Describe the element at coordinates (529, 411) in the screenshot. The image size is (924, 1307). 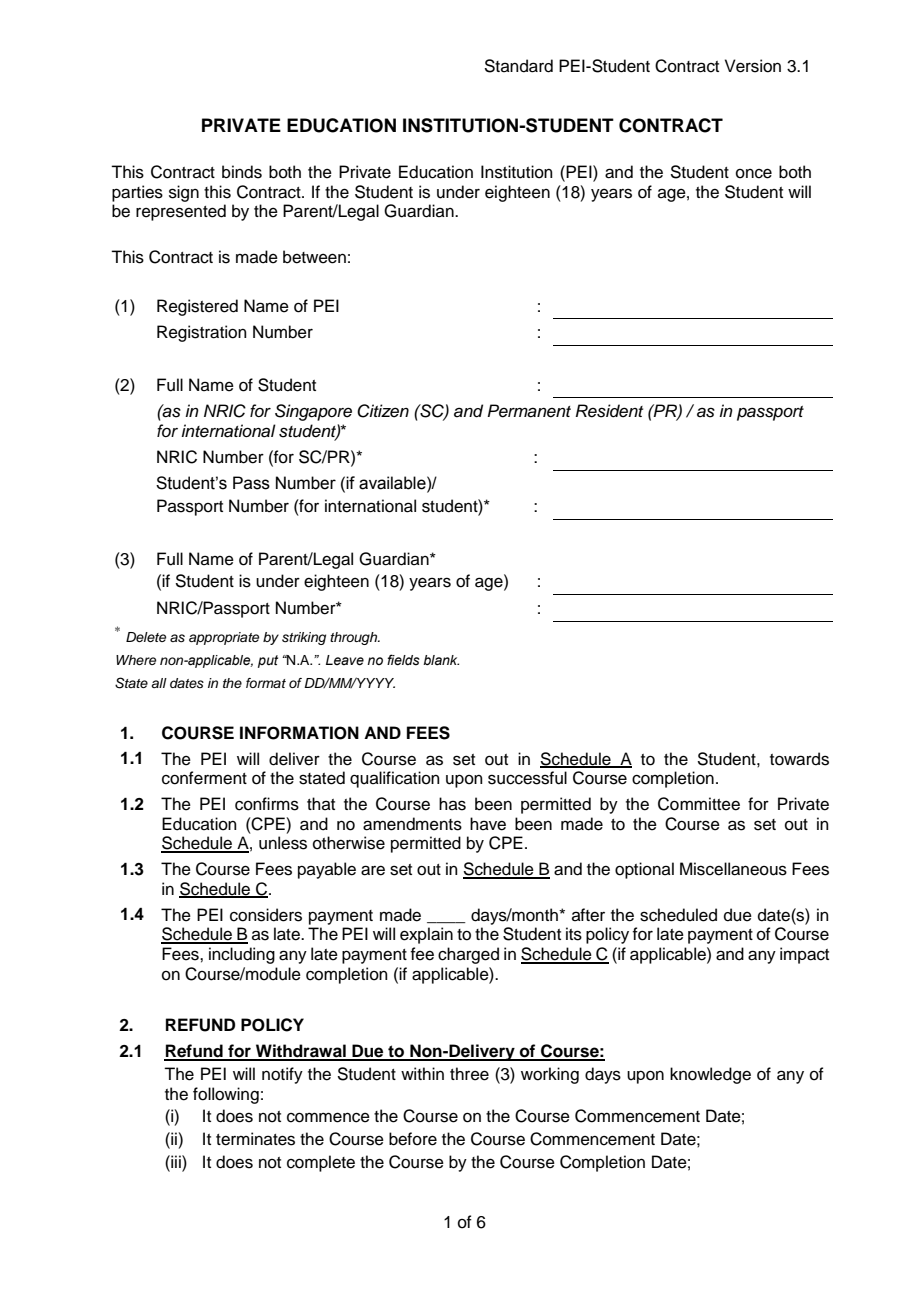
I see `Permanent` at that location.
